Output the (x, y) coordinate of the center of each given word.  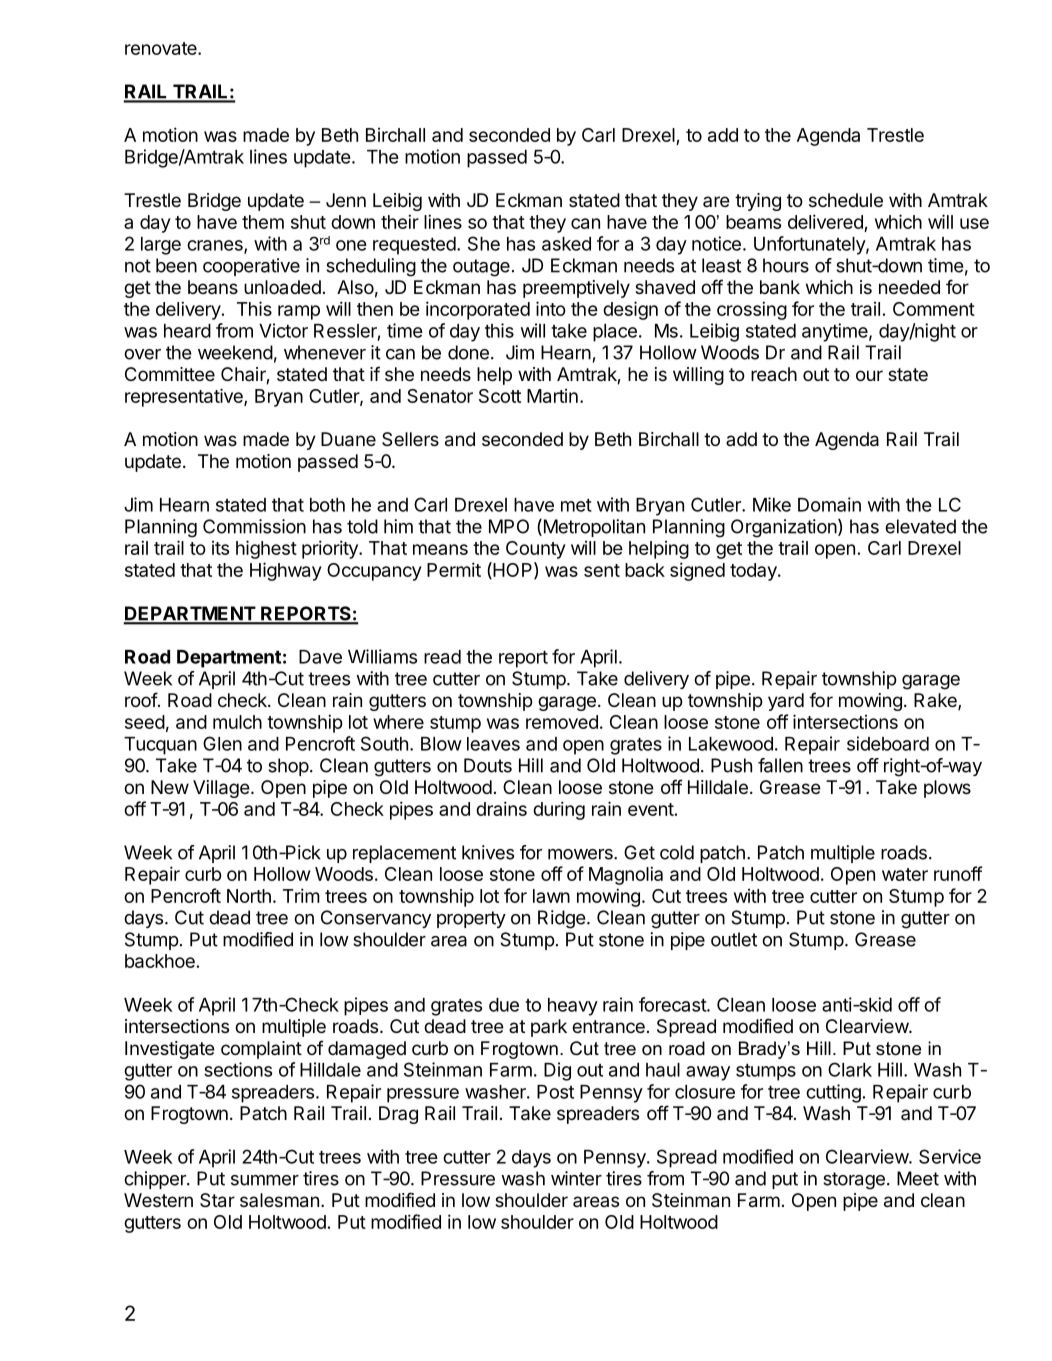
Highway (286, 571)
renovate (162, 48)
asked (566, 244)
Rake (936, 701)
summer (265, 1180)
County (536, 550)
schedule (846, 200)
